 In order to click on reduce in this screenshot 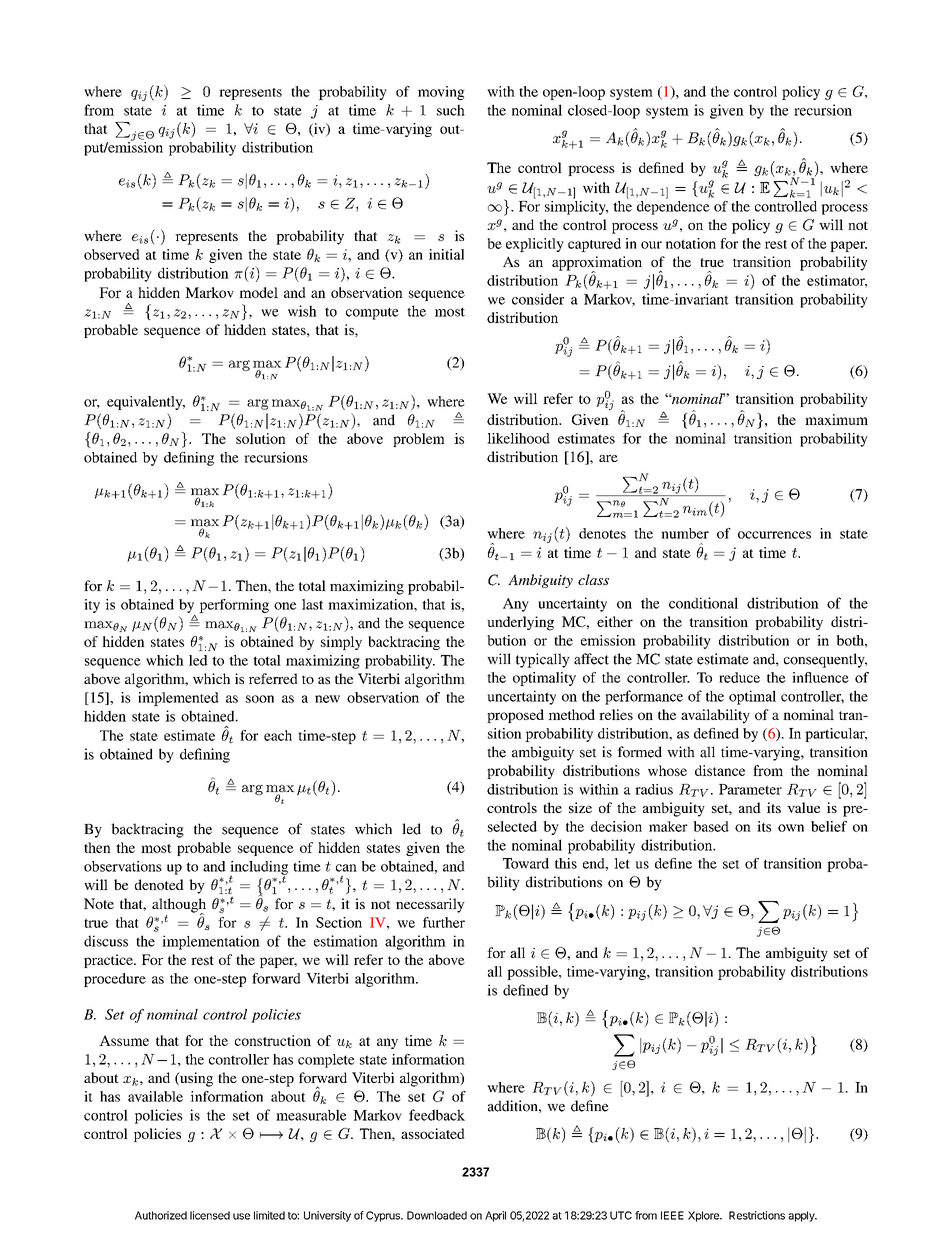, I will do `click(739, 677)`.
